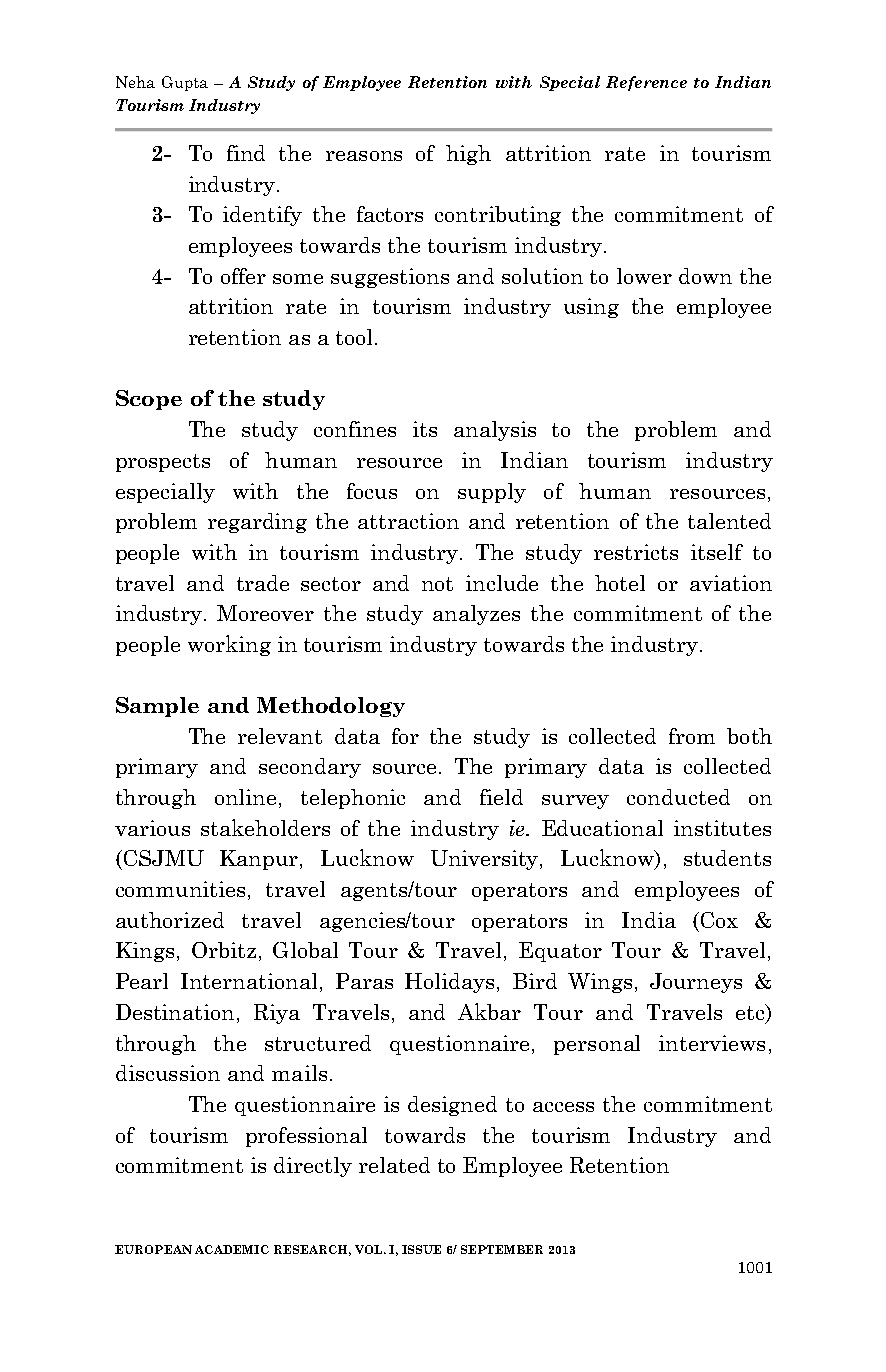 This document has height=1372, width=886. I want to click on high, so click(468, 155).
